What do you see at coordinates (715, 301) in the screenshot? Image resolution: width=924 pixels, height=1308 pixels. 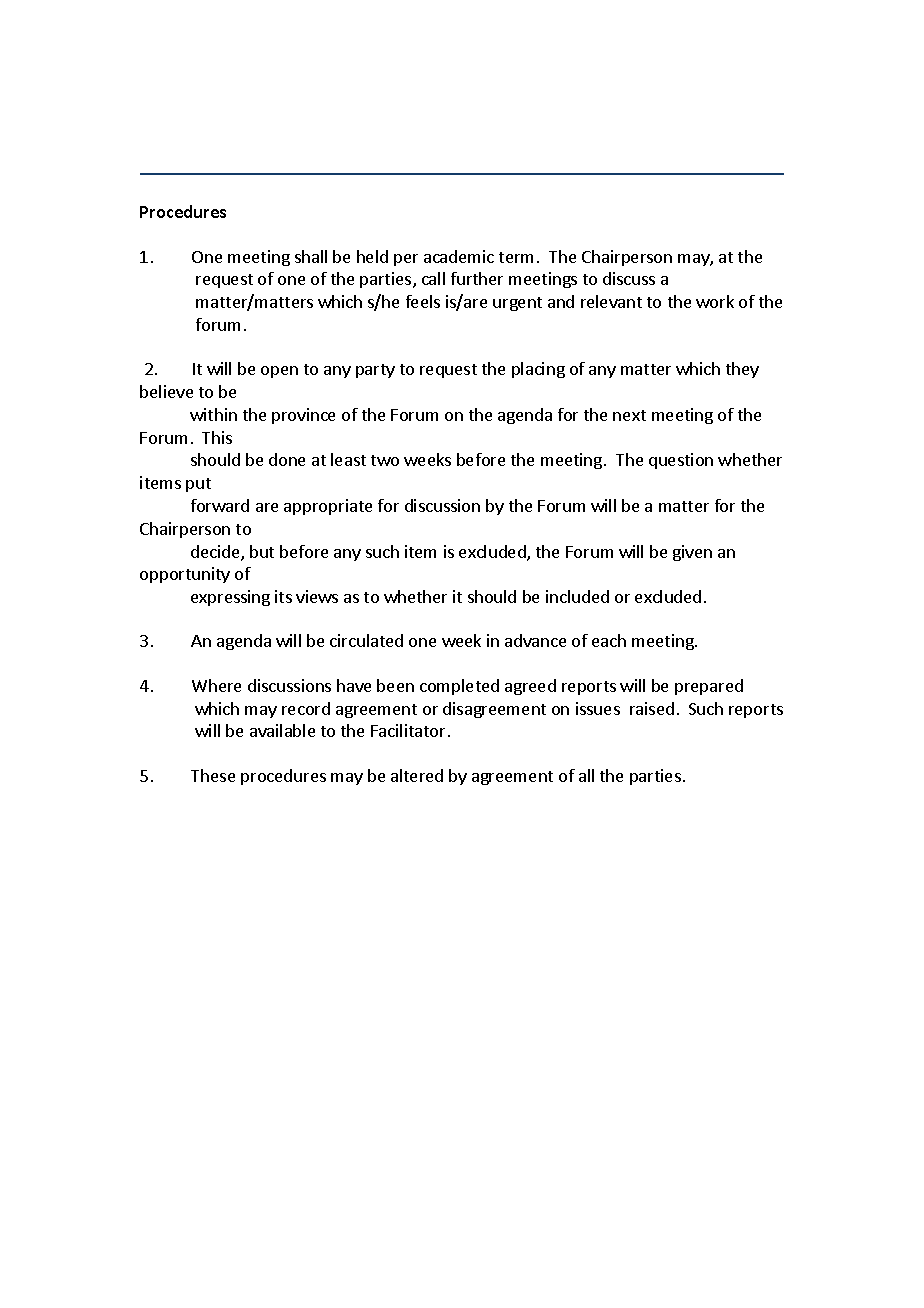 I see `work` at bounding box center [715, 301].
